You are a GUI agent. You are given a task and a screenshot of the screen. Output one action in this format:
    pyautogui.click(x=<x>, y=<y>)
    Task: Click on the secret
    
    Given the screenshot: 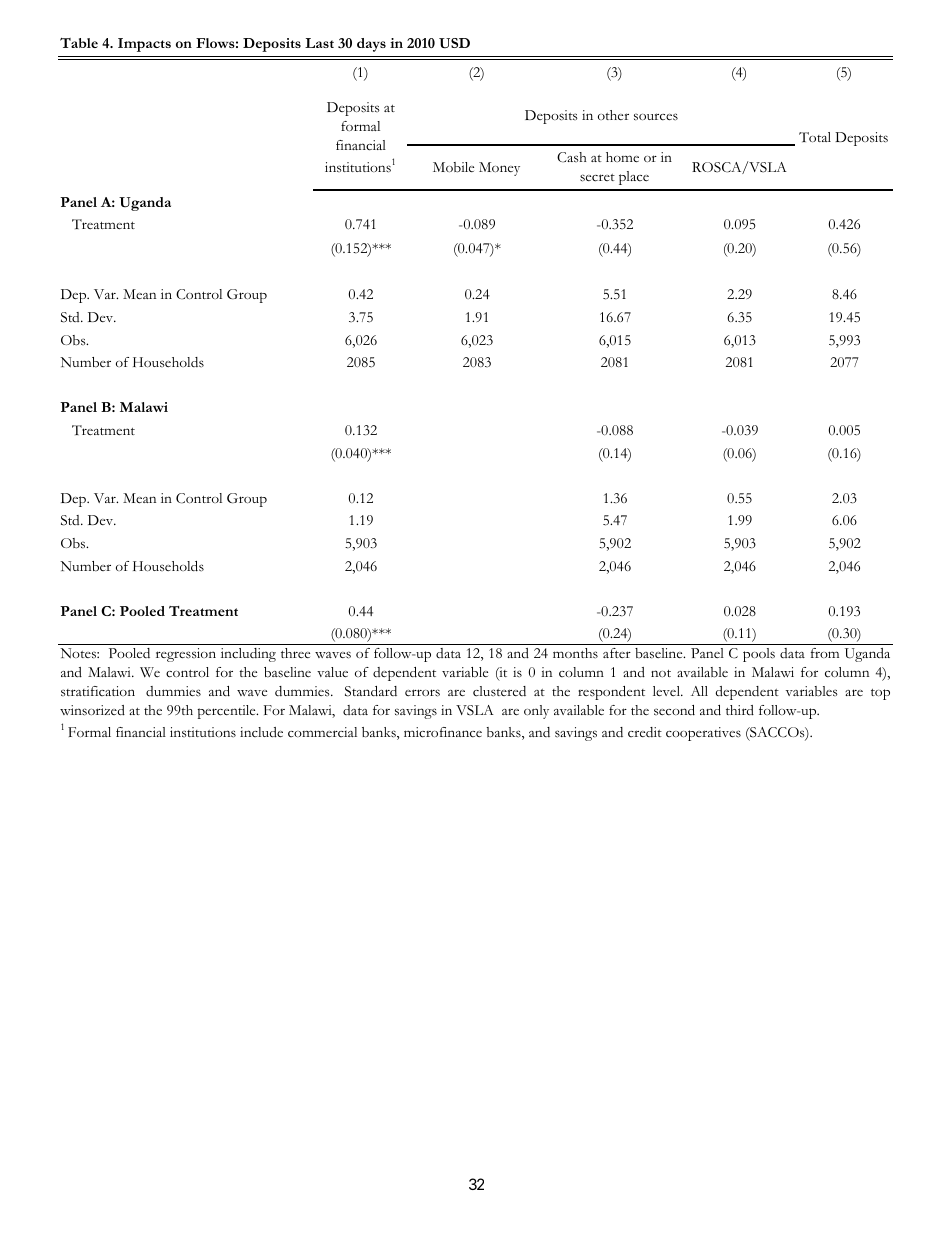 What is the action you would take?
    pyautogui.click(x=597, y=178)
